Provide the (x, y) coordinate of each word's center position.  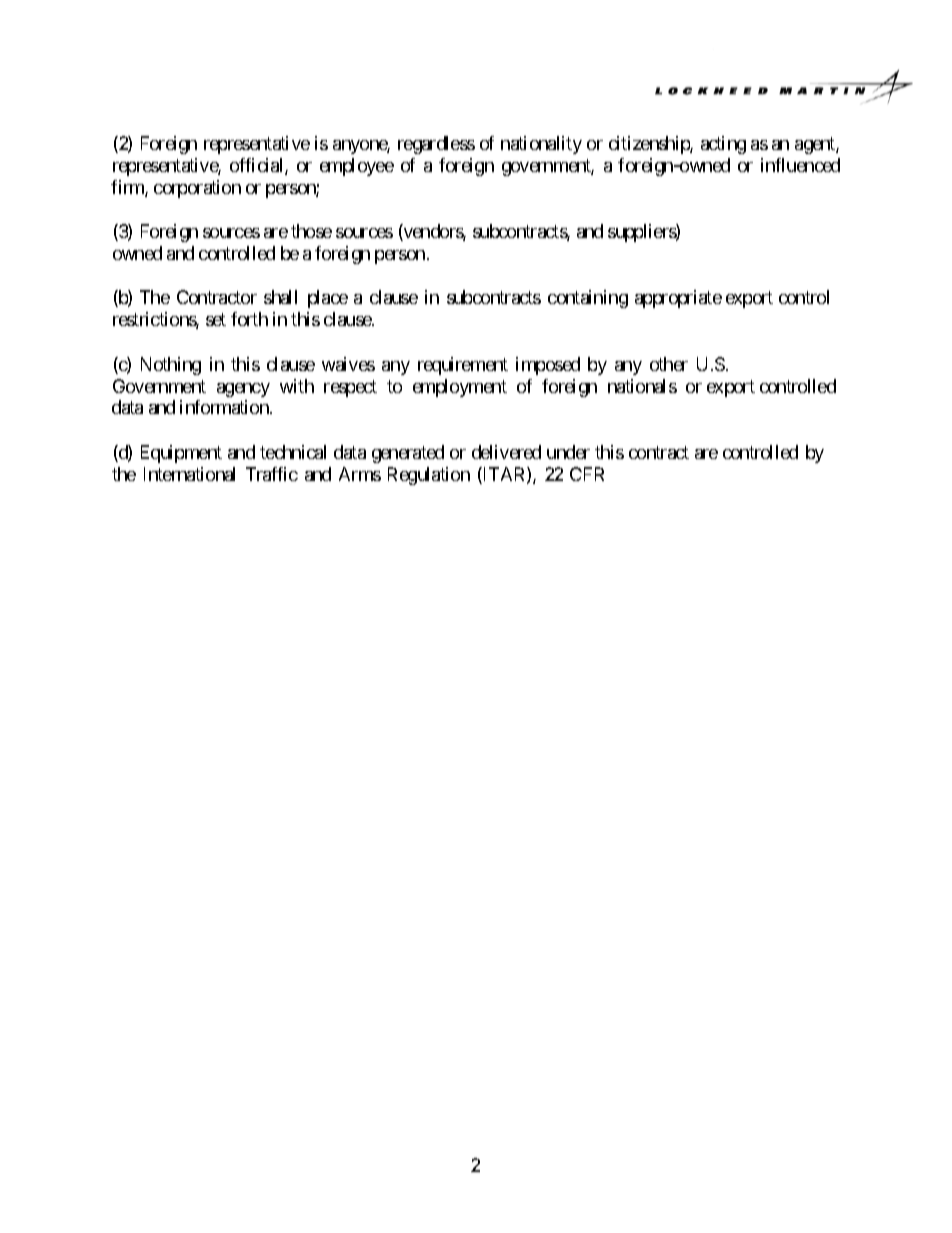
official (258, 166)
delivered (506, 452)
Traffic (272, 474)
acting (723, 145)
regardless (436, 145)
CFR (587, 474)
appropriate (678, 299)
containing (588, 299)
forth (249, 319)
